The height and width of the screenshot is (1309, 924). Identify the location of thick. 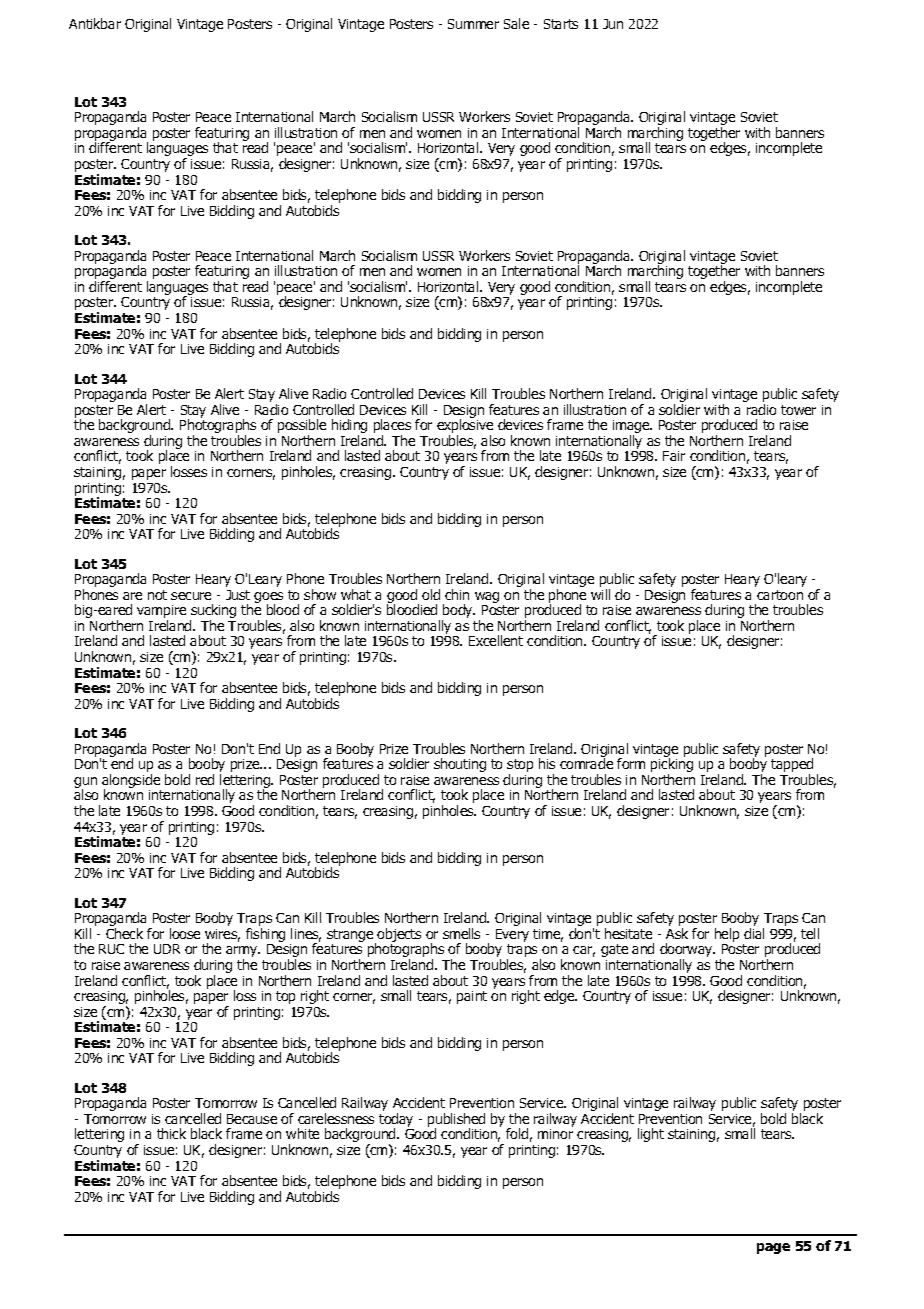
(171, 1133).
